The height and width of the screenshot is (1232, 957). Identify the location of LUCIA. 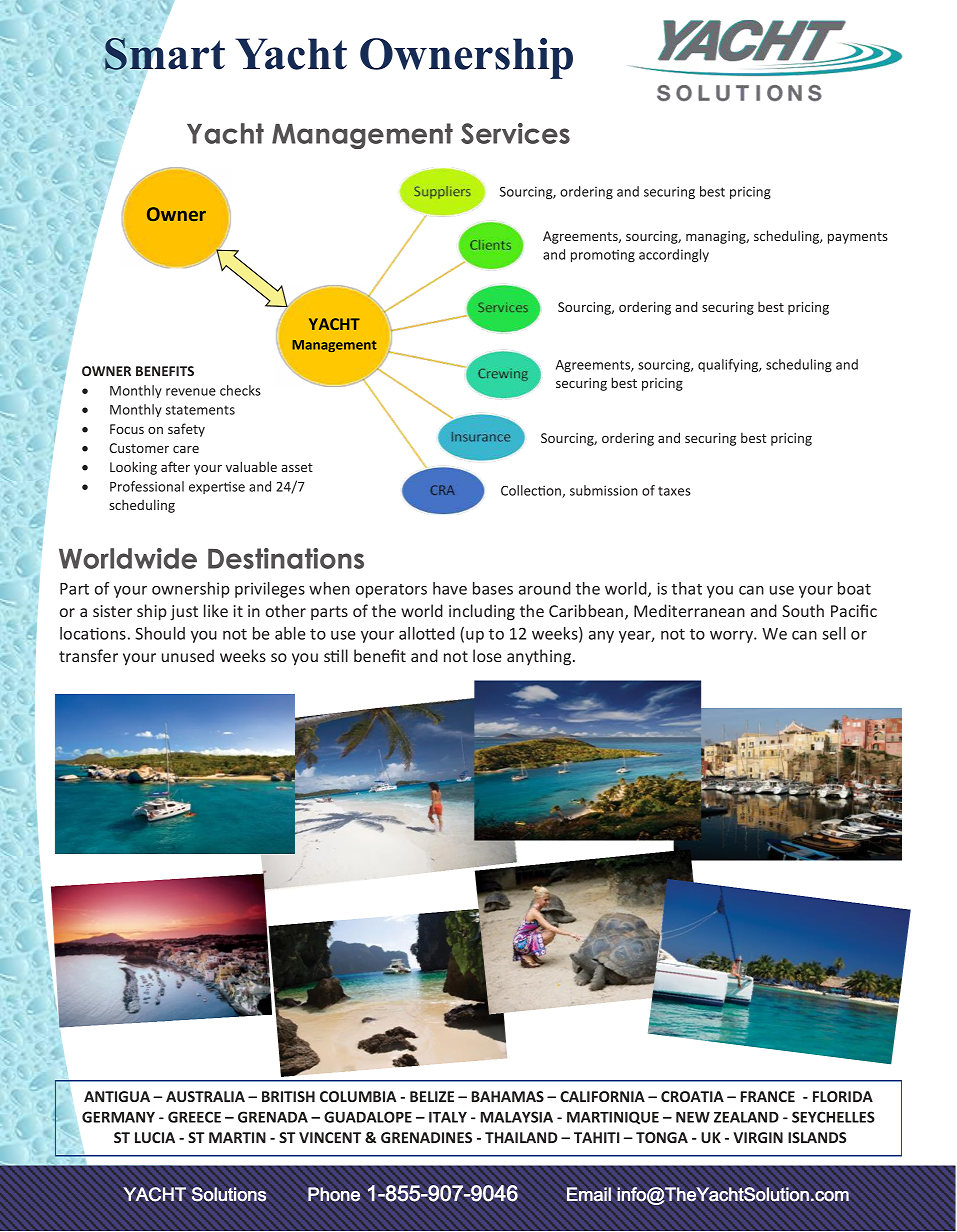
(155, 1137).
